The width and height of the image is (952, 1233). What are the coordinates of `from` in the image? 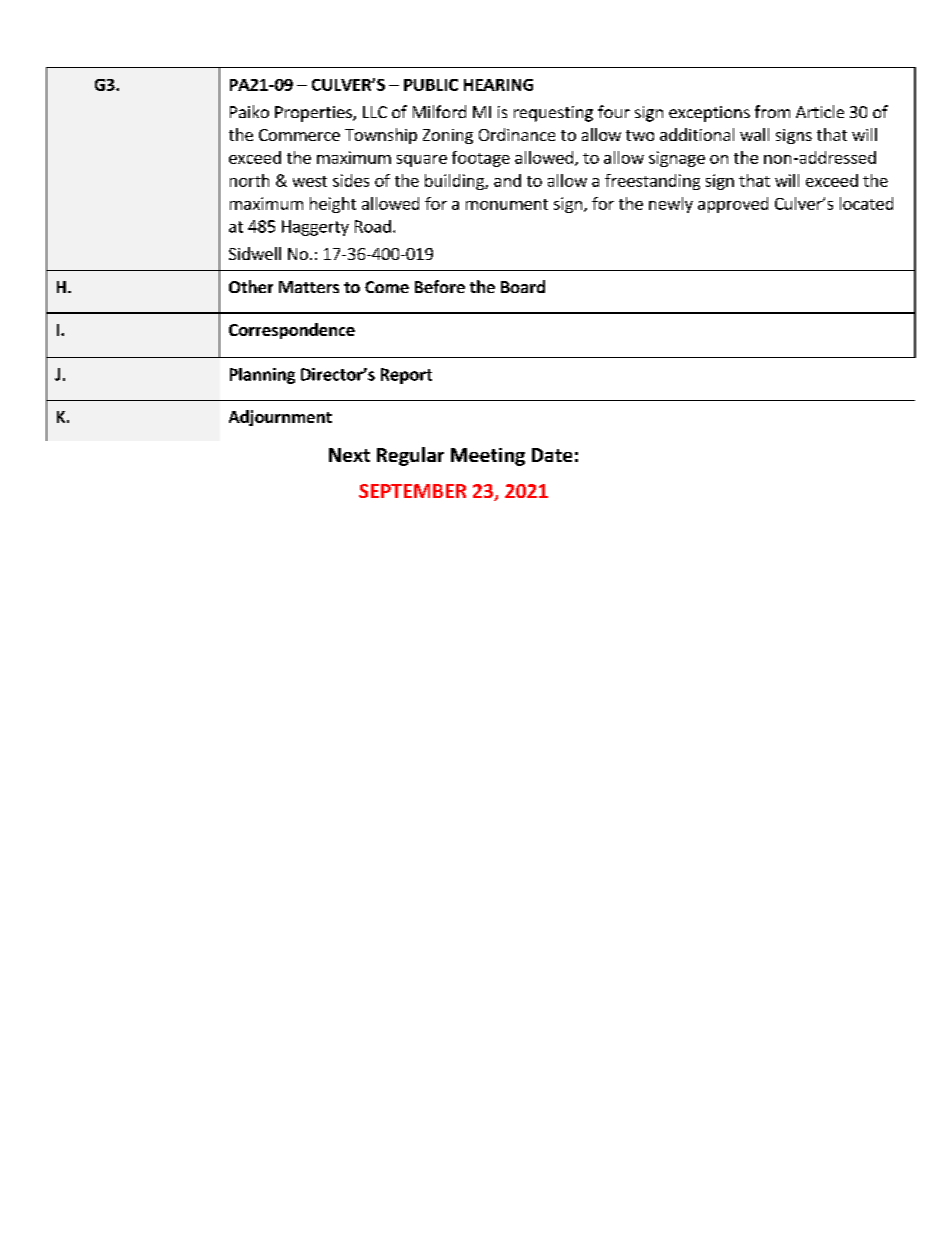 It's located at (772, 111).
